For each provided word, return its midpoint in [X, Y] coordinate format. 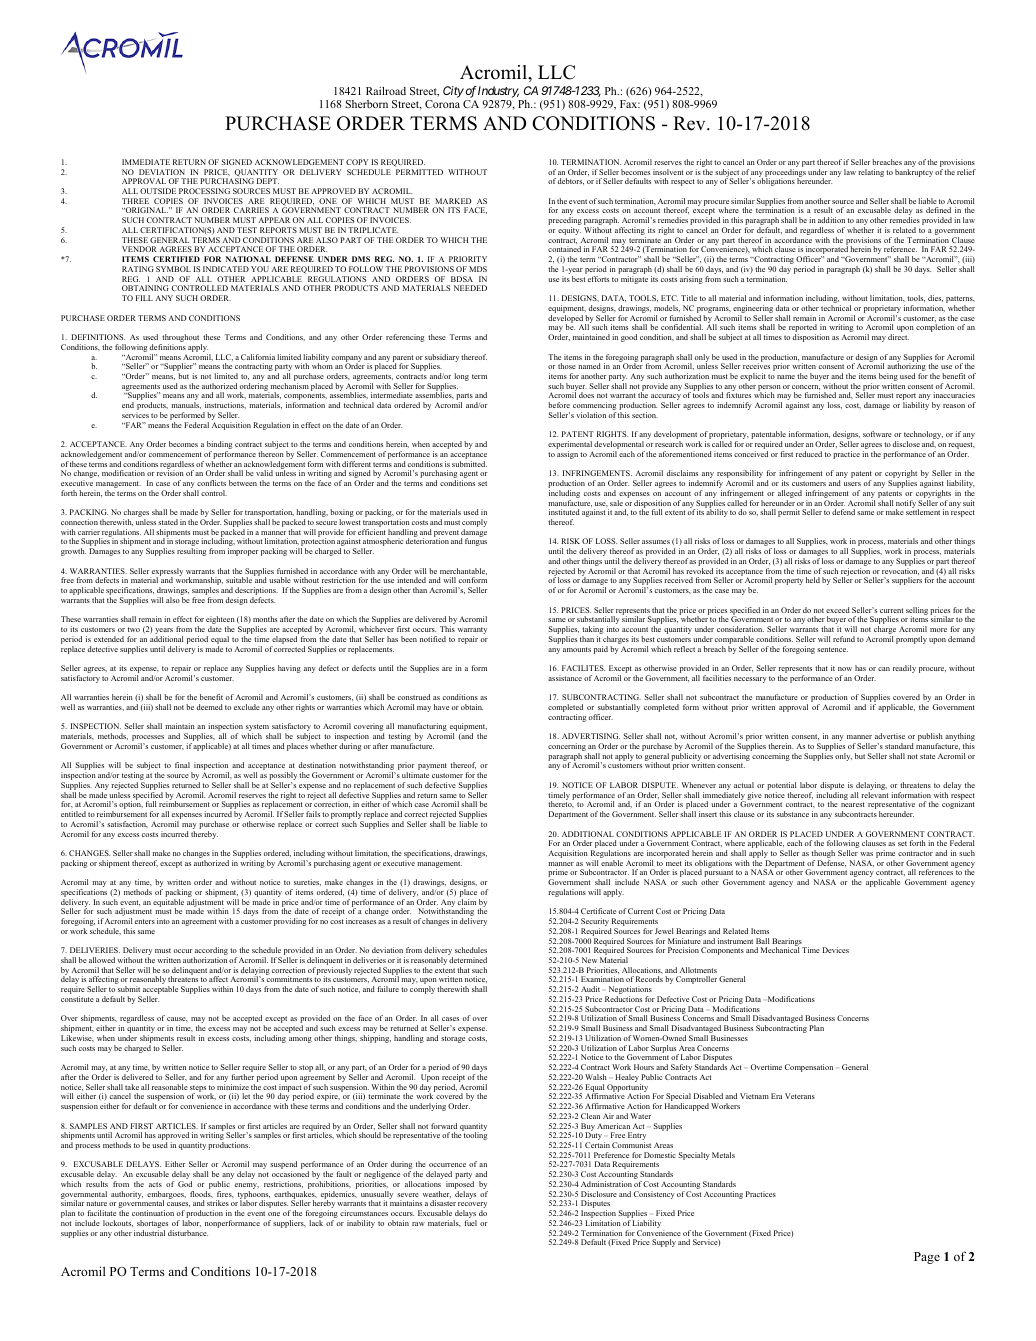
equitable [168, 904]
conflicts [211, 483]
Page [927, 1258]
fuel [470, 1223]
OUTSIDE [158, 191]
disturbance [188, 1233]
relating [871, 173]
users [852, 484]
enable [612, 863]
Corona [442, 104]
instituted [564, 512]
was [866, 854]
